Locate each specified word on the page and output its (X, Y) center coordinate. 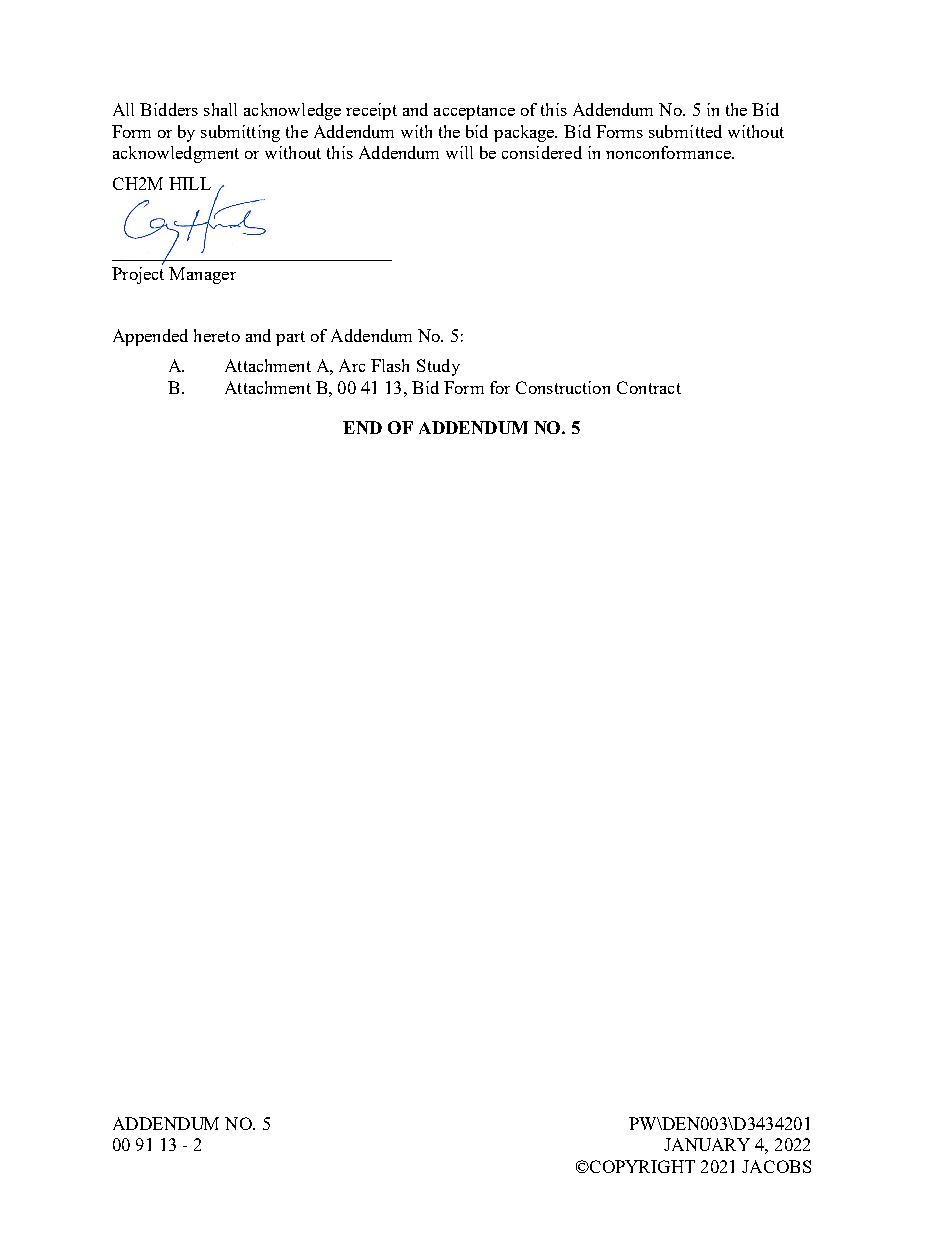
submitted (685, 131)
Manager (202, 275)
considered (542, 152)
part (290, 338)
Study (438, 367)
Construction (563, 387)
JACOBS (776, 1166)
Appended (150, 337)
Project (138, 274)
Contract (649, 387)
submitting (240, 133)
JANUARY (707, 1144)
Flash (390, 365)
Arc (352, 365)
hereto (217, 335)
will (459, 152)
